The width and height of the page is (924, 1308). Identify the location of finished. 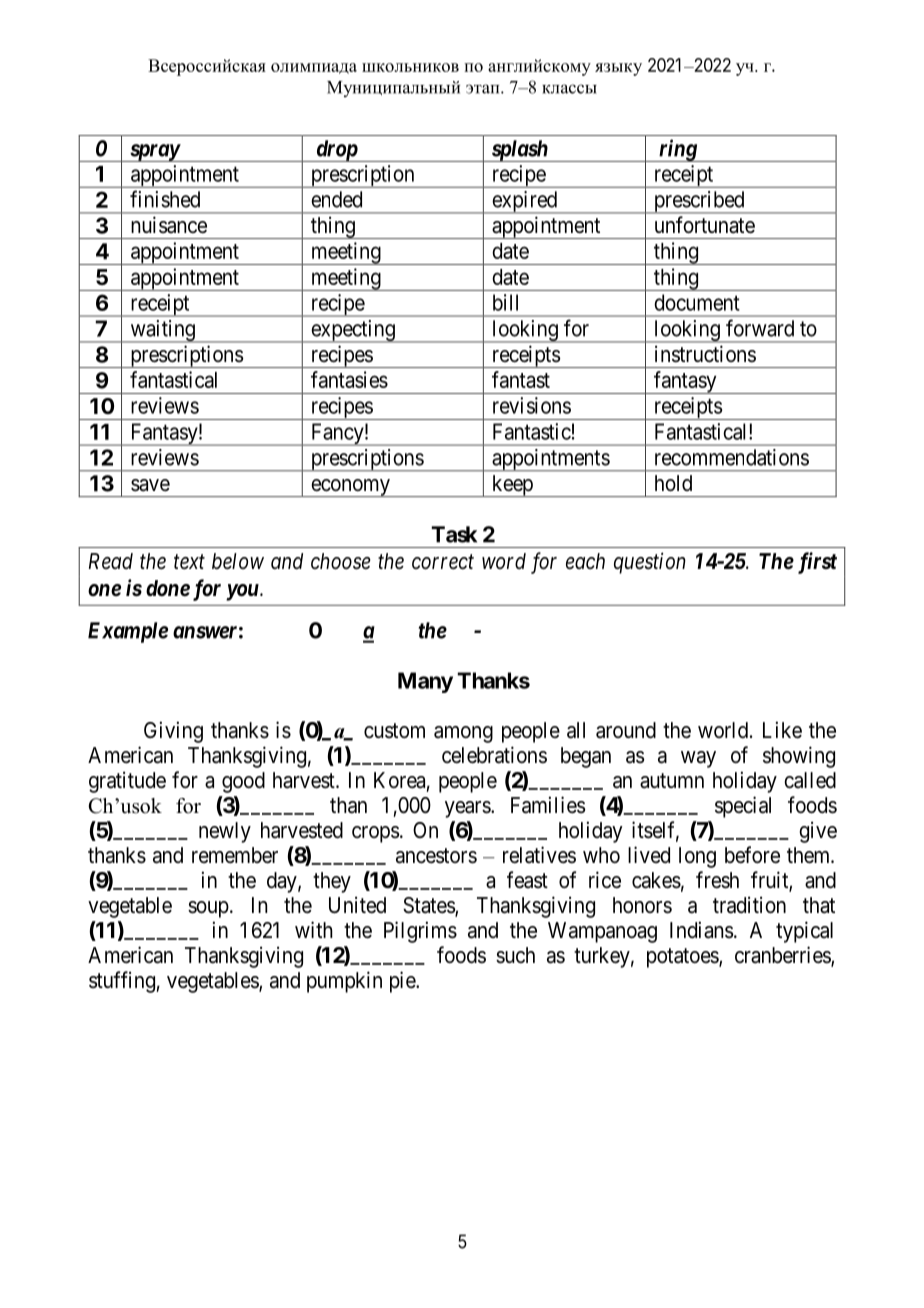
(165, 199).
